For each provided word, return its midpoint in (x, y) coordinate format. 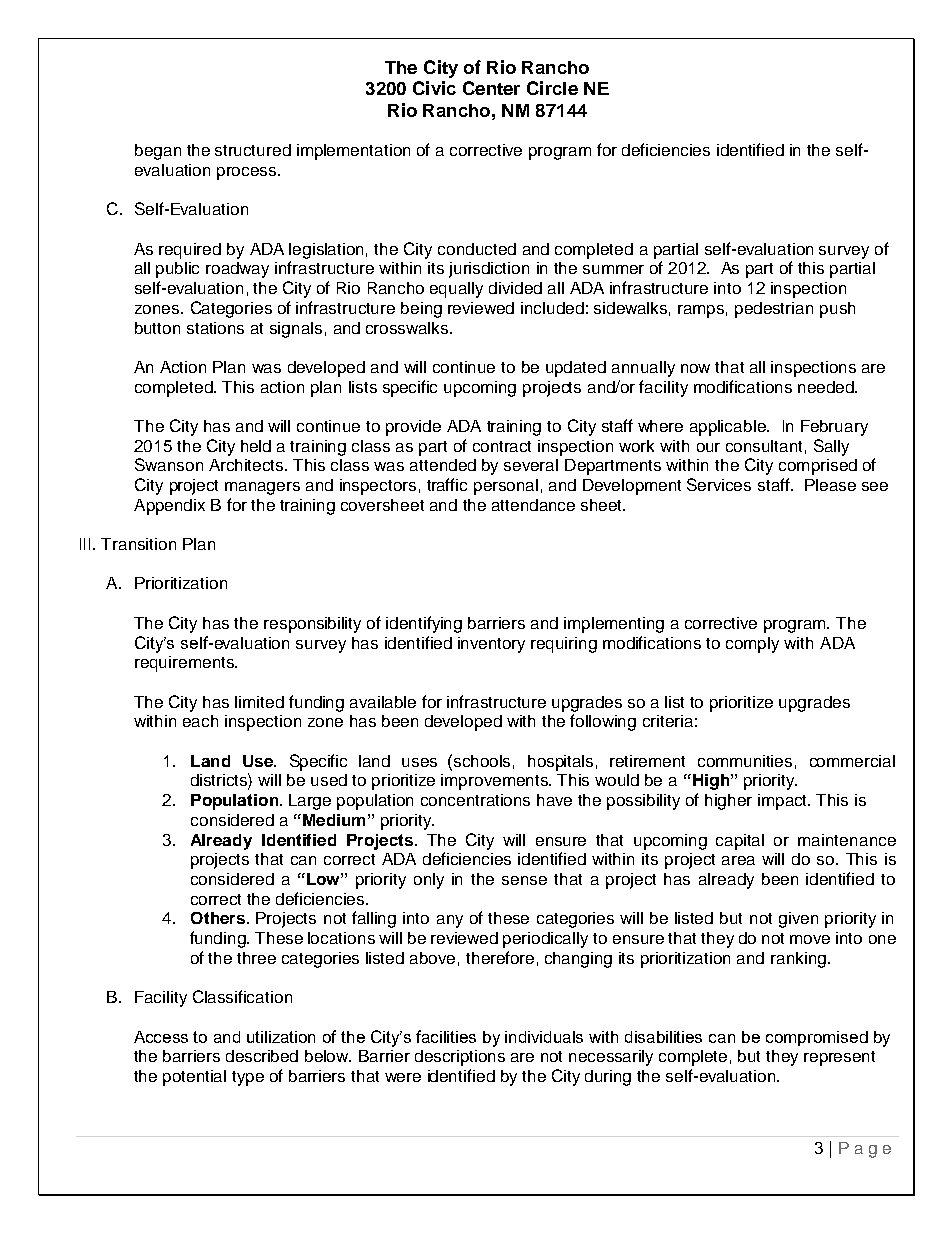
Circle (552, 88)
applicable (729, 428)
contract (502, 446)
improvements (496, 782)
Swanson (169, 464)
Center (491, 88)
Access (161, 1037)
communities (745, 761)
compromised (817, 1038)
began (158, 152)
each (200, 721)
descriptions (460, 1058)
